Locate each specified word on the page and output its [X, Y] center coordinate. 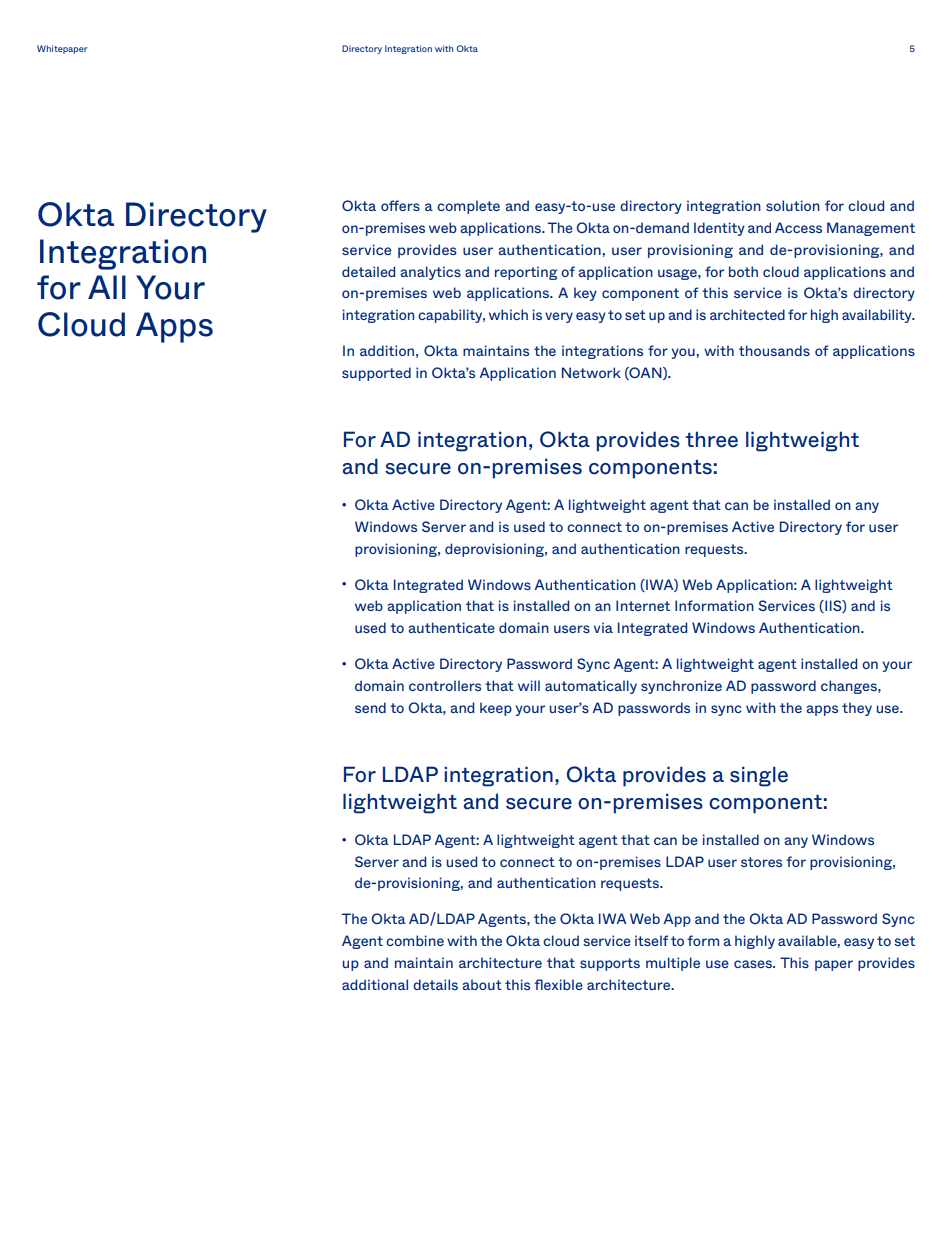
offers [400, 205]
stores [761, 862]
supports [610, 964]
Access [798, 227]
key [585, 294]
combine [415, 940]
